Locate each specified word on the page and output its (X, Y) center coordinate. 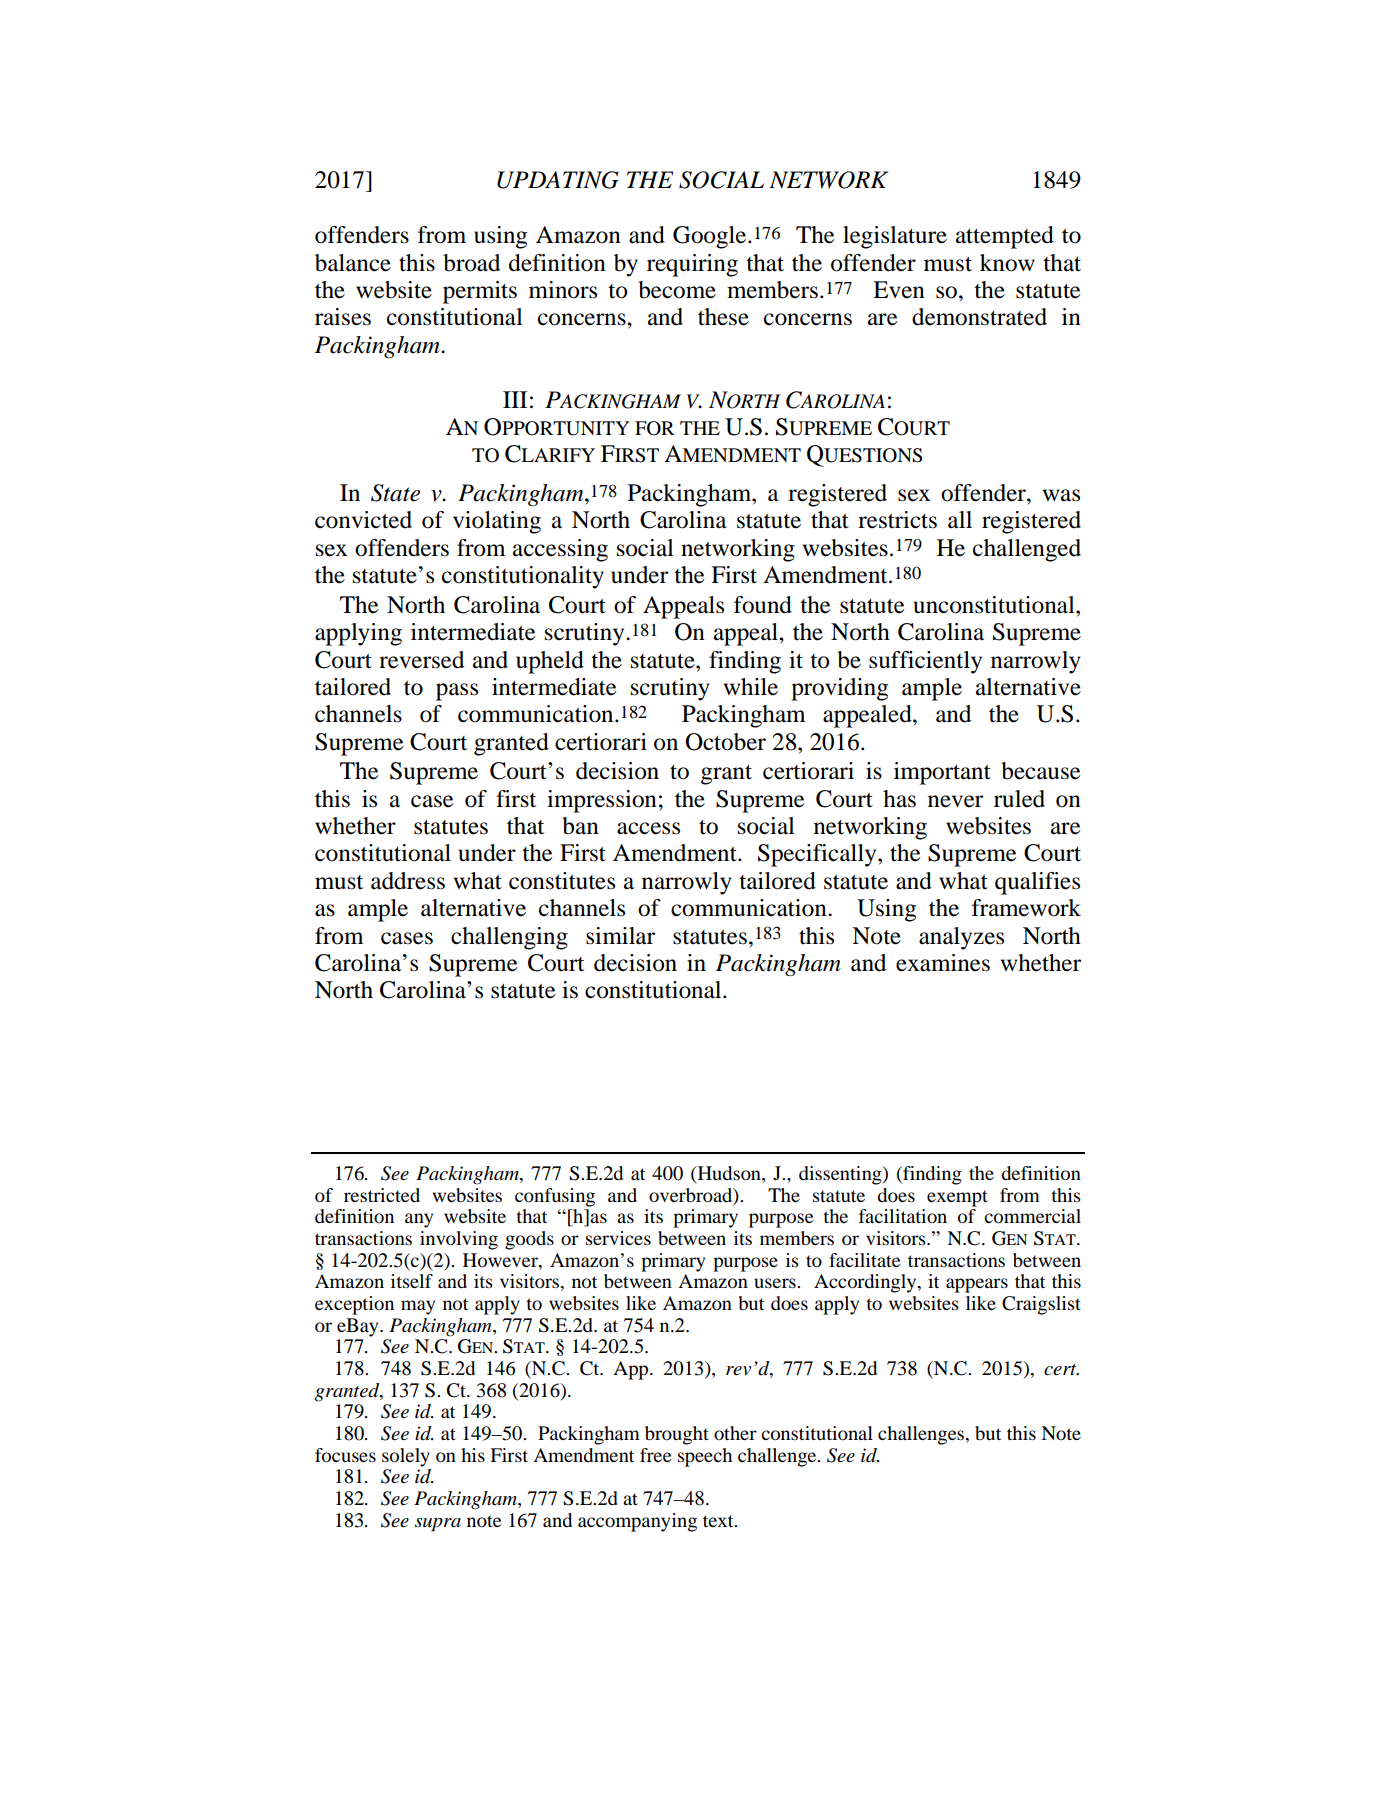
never (955, 801)
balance (353, 263)
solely (406, 1457)
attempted (1005, 237)
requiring (692, 265)
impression (602, 801)
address (408, 881)
